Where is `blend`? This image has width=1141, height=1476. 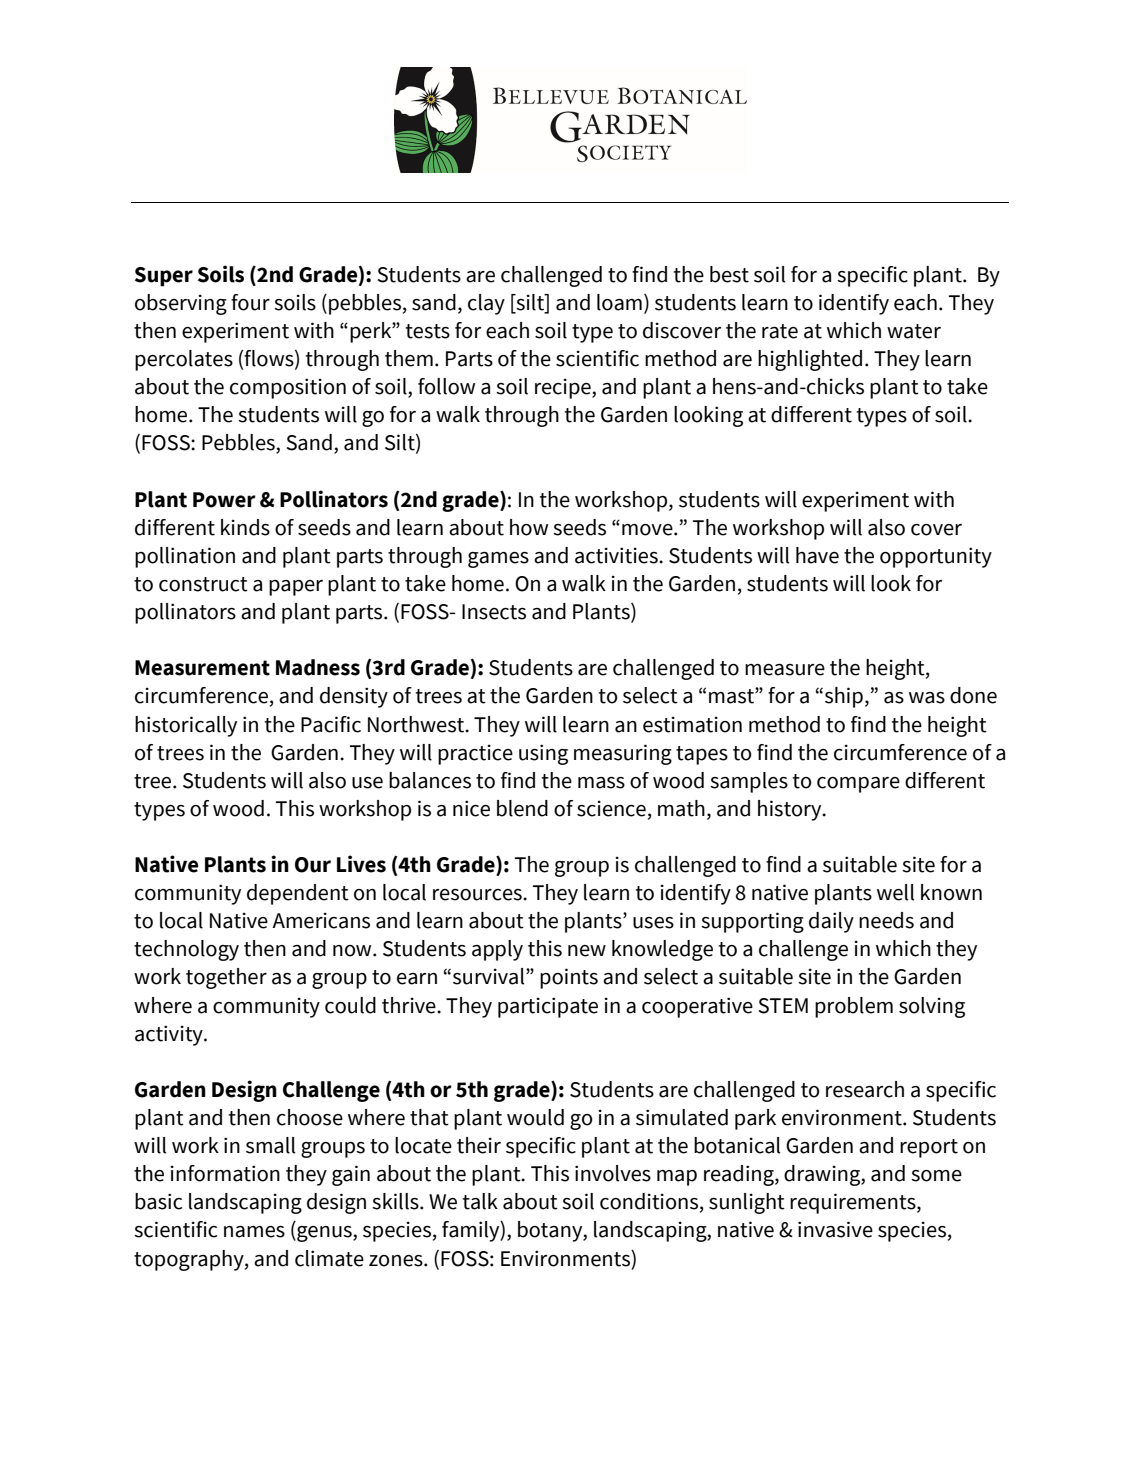
blend is located at coordinates (522, 808).
